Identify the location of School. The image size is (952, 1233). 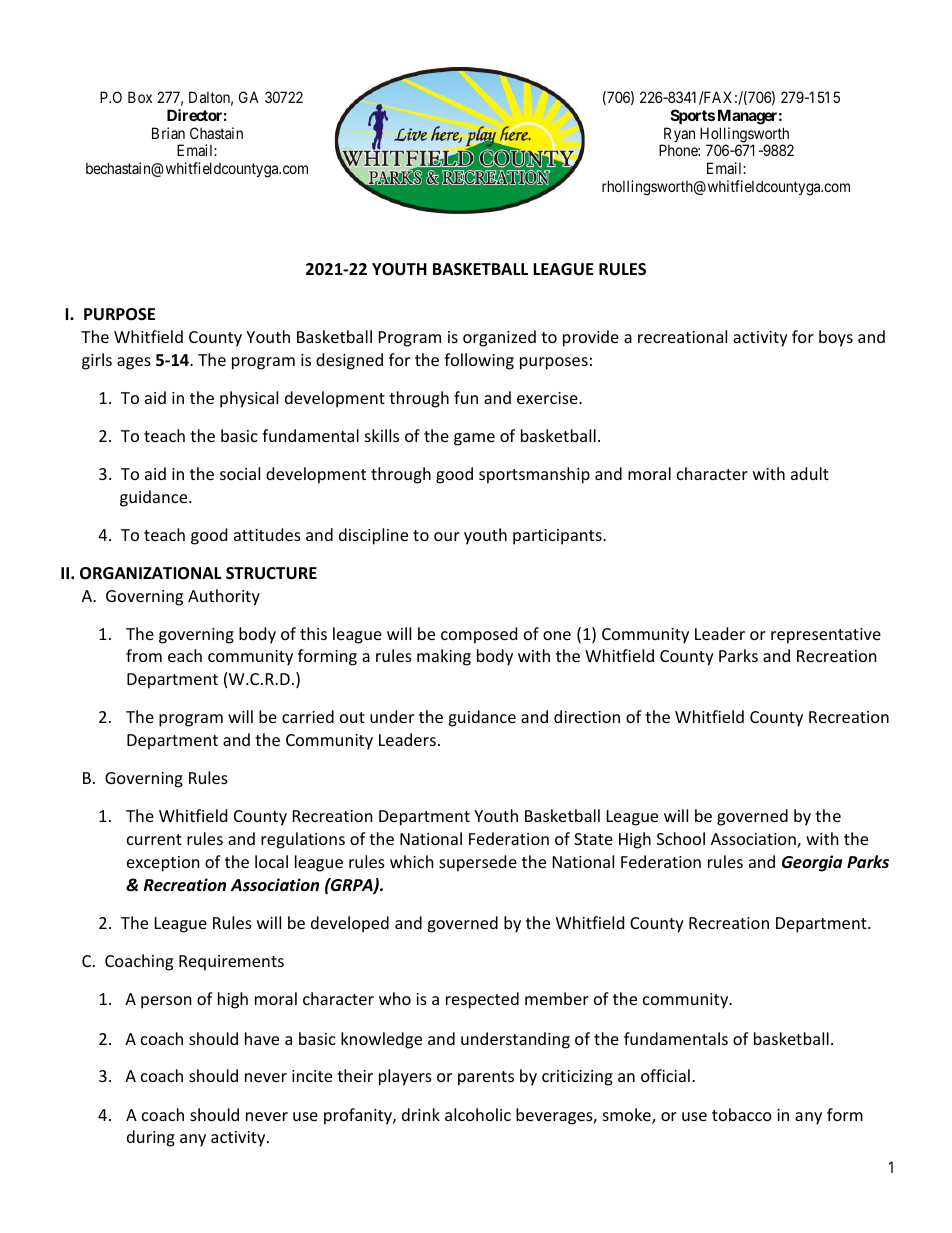
(681, 838).
